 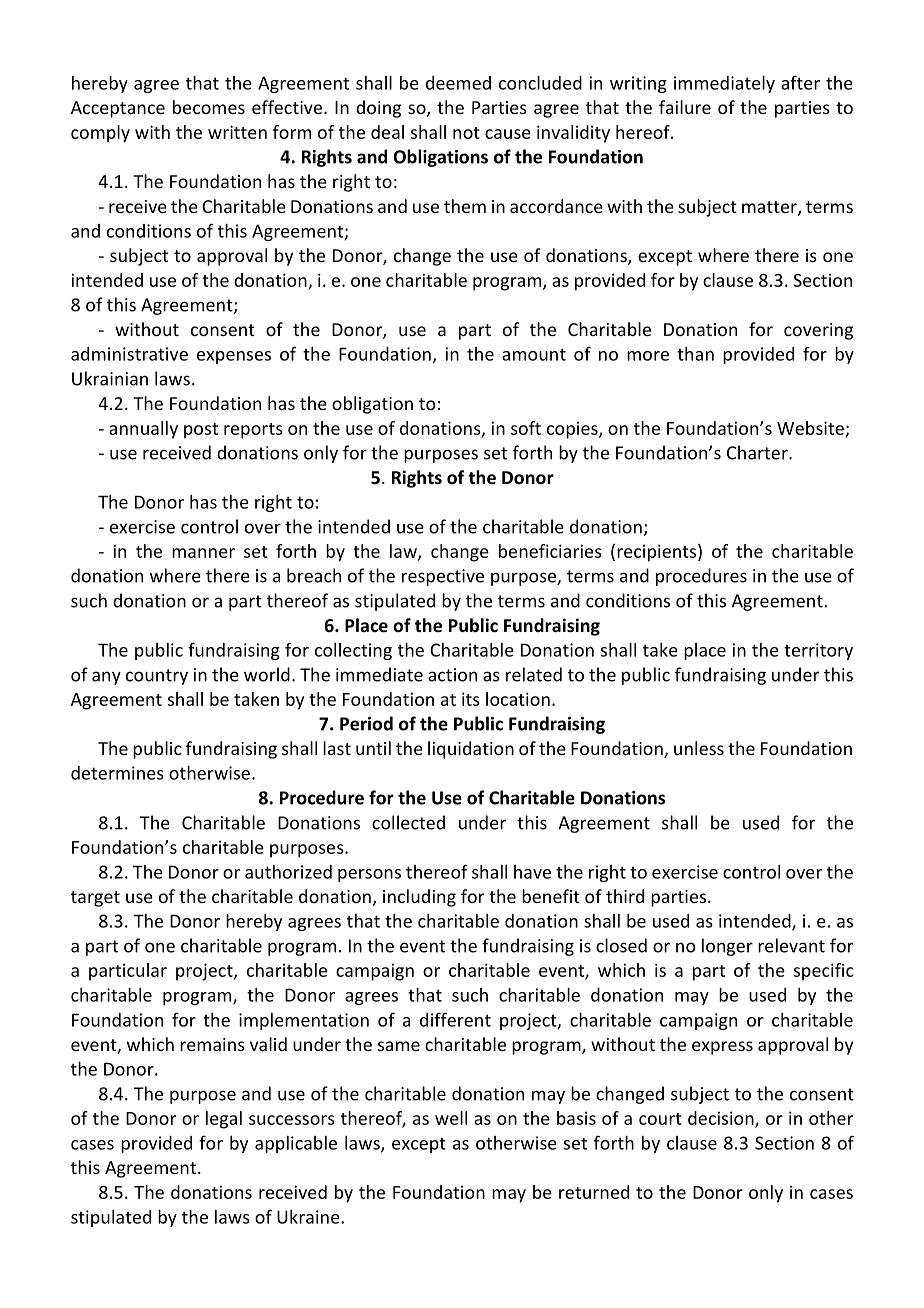 What do you see at coordinates (117, 773) in the screenshot?
I see `determines` at bounding box center [117, 773].
